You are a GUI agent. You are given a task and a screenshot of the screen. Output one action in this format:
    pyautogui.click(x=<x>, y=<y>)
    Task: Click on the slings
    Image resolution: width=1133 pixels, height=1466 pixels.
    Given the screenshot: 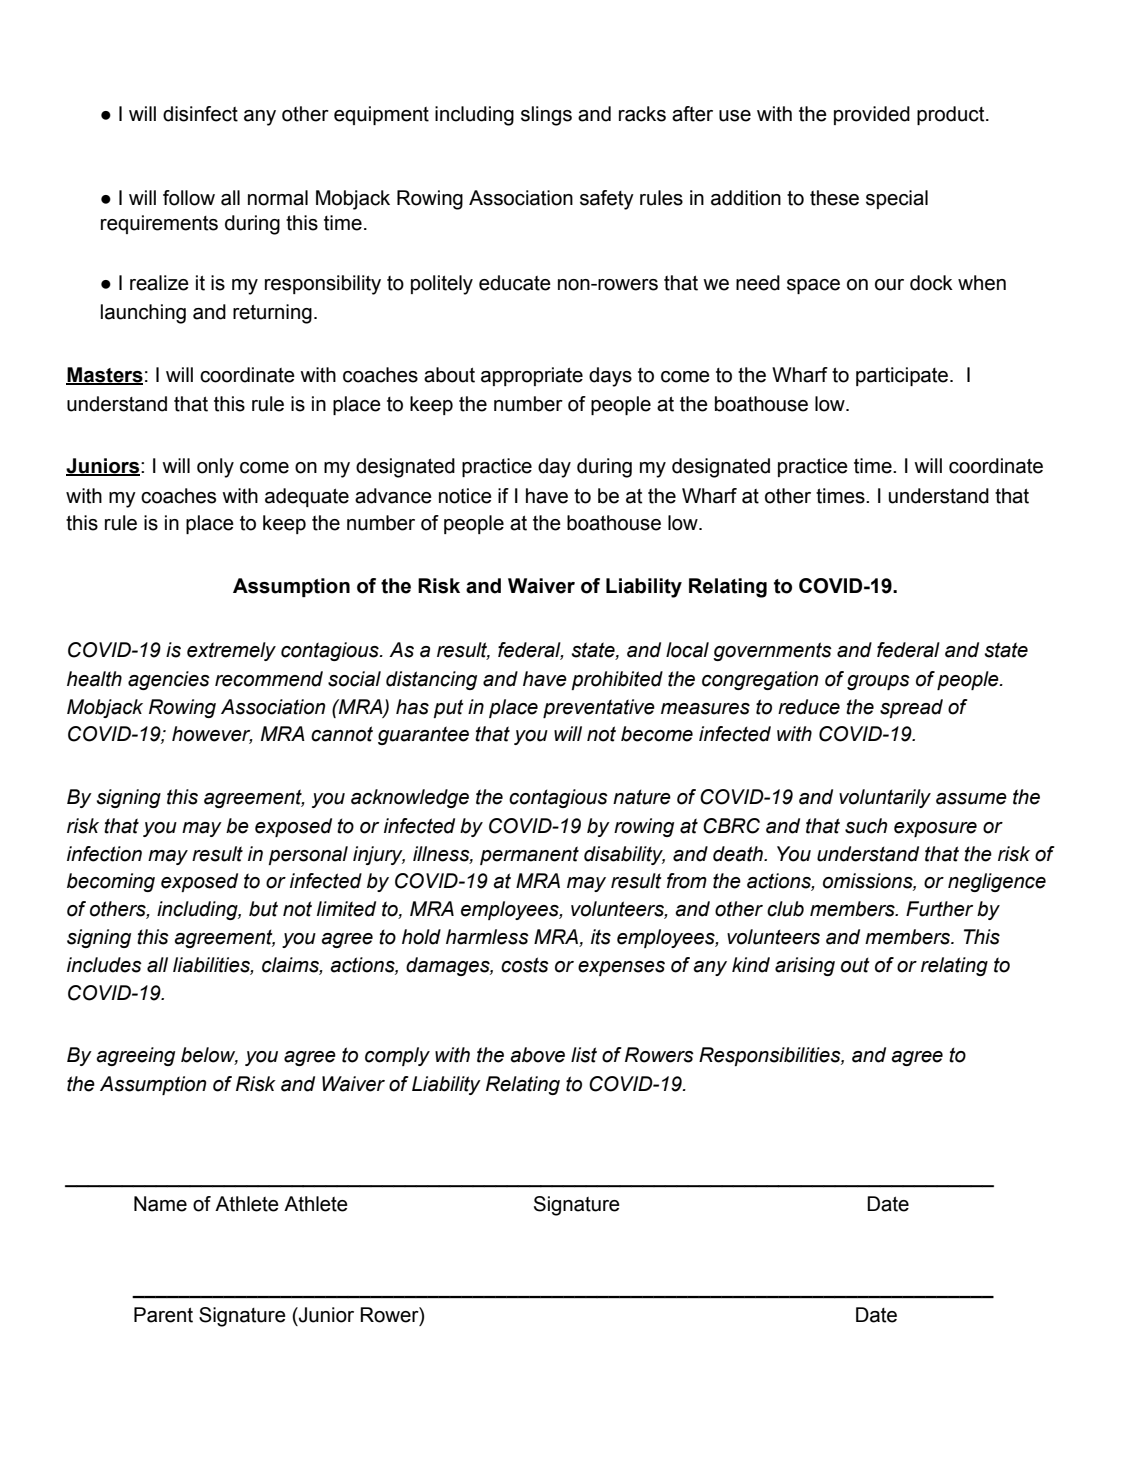 What is the action you would take?
    pyautogui.click(x=546, y=116)
